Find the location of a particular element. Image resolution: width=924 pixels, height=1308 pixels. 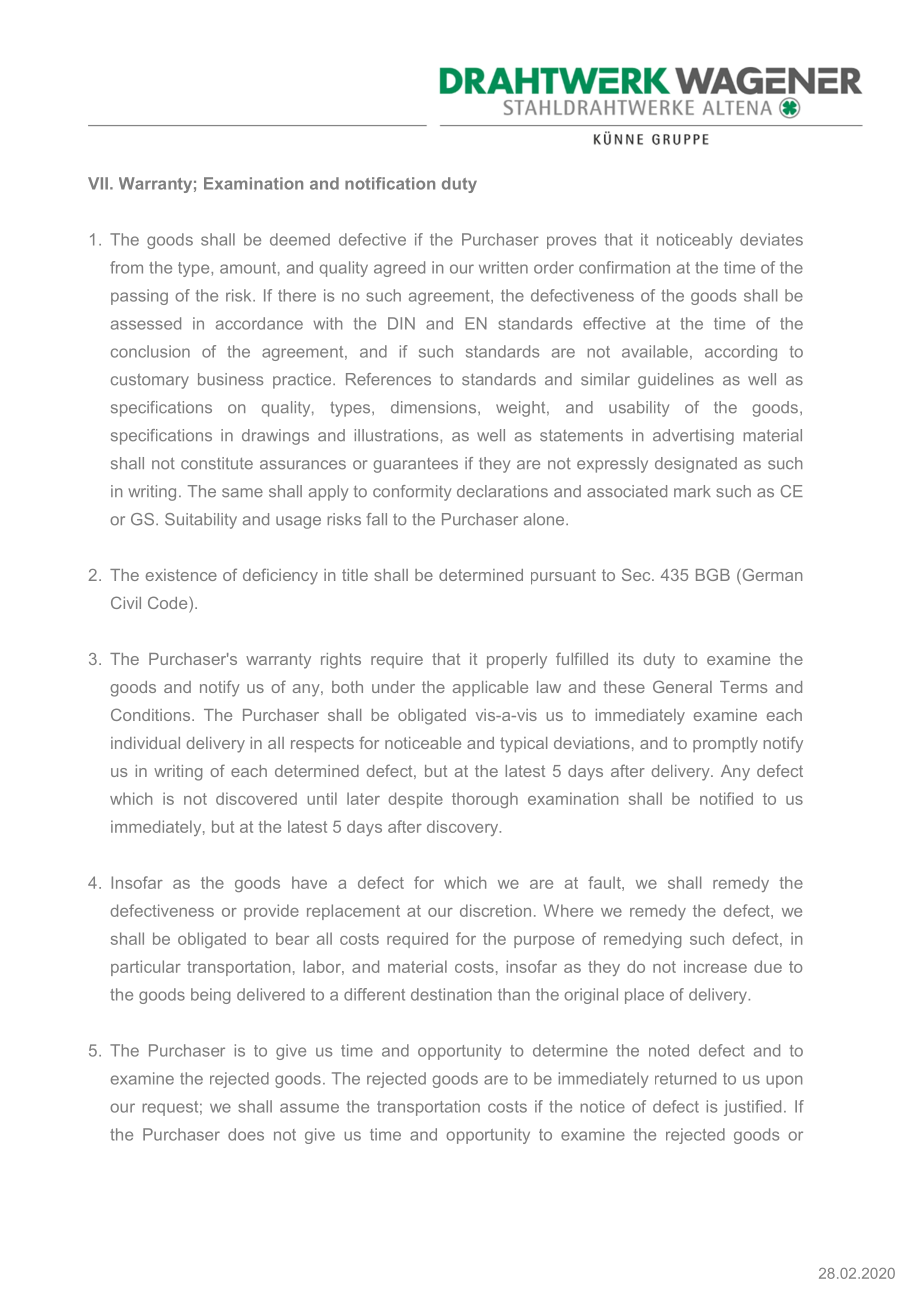

General is located at coordinates (682, 686).
